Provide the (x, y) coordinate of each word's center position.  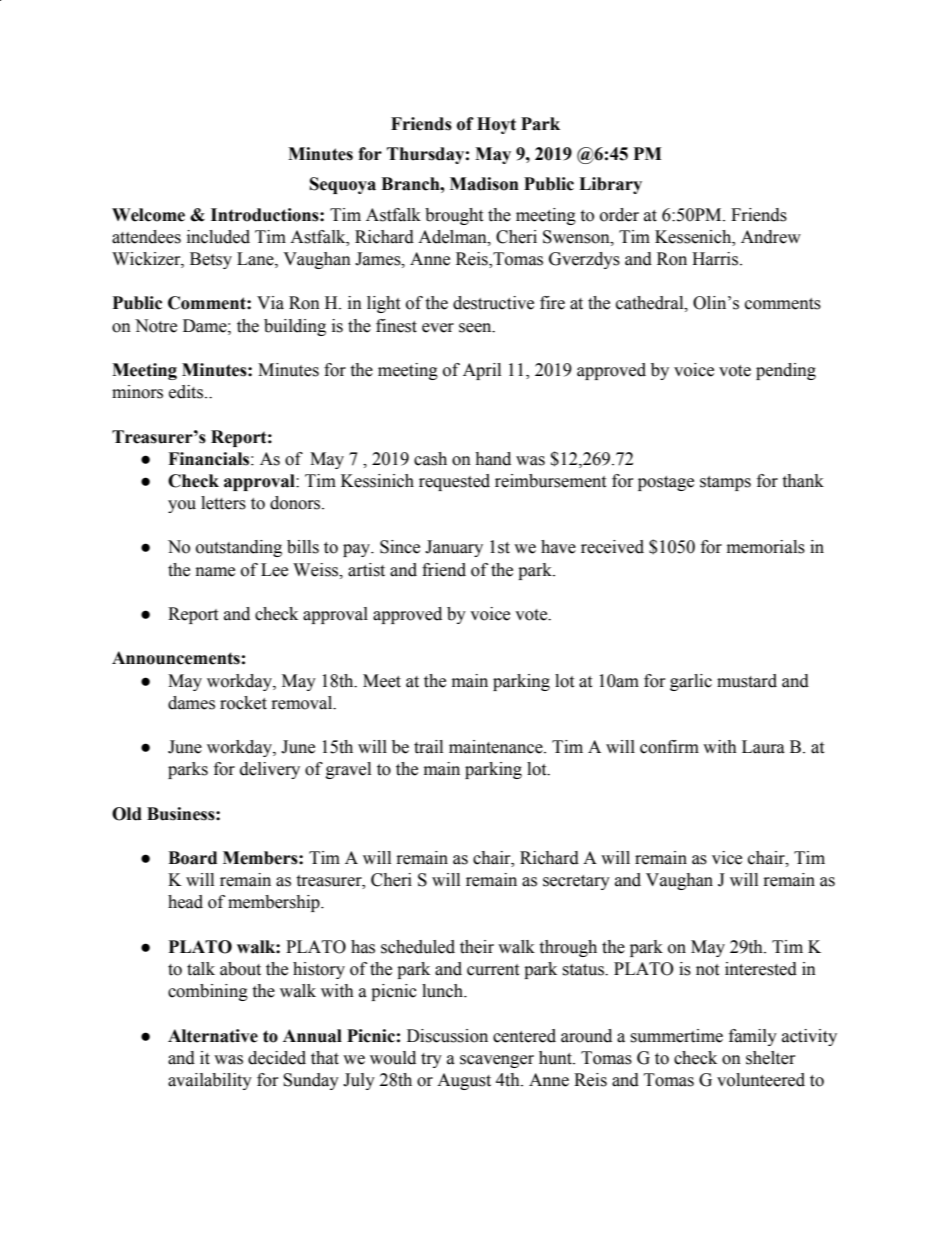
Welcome (148, 215)
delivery (270, 770)
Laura (763, 747)
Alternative (213, 1036)
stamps (725, 483)
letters (223, 503)
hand (493, 459)
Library (610, 185)
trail (428, 747)
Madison (484, 184)
